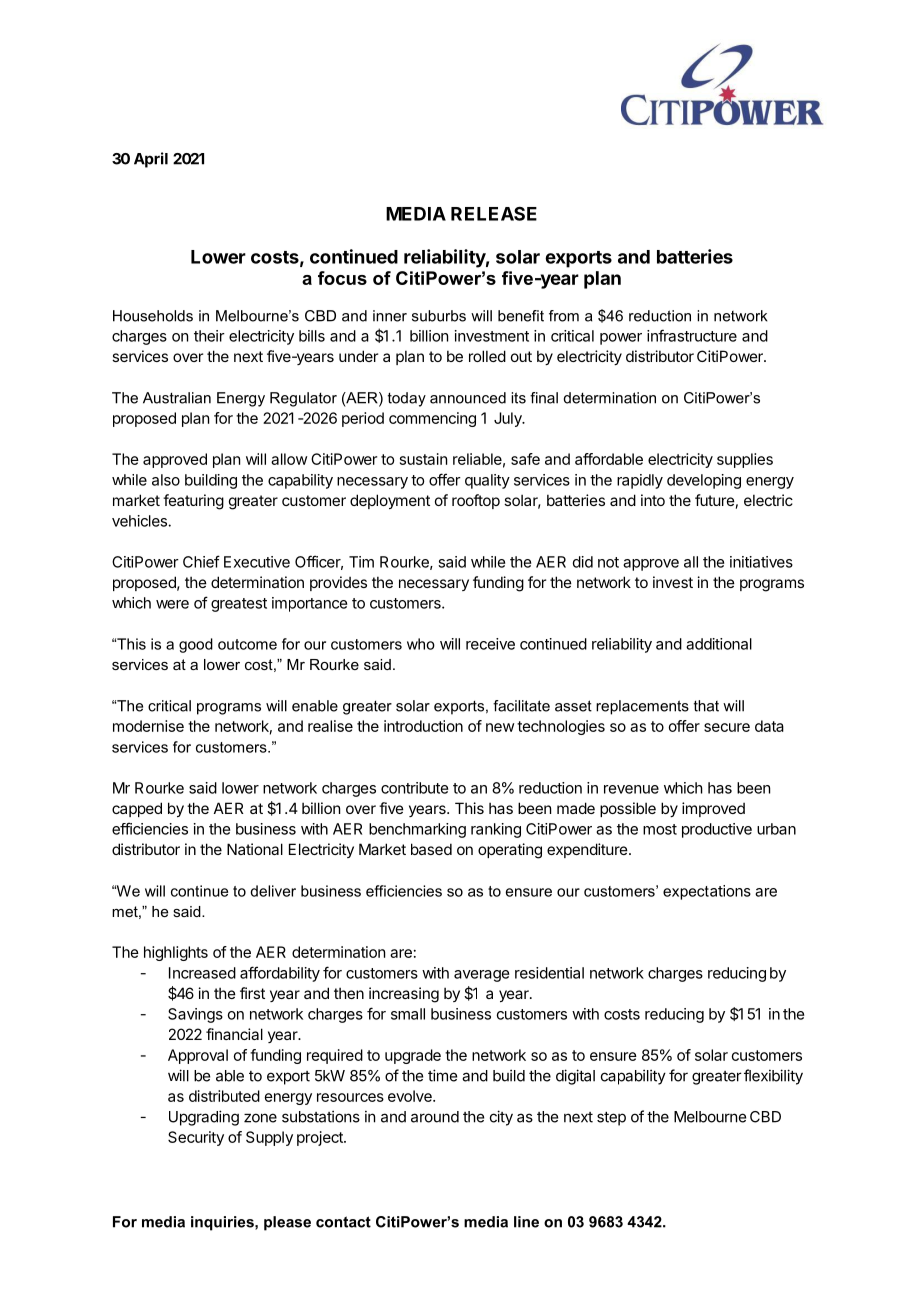  I want to click on National, so click(255, 849).
